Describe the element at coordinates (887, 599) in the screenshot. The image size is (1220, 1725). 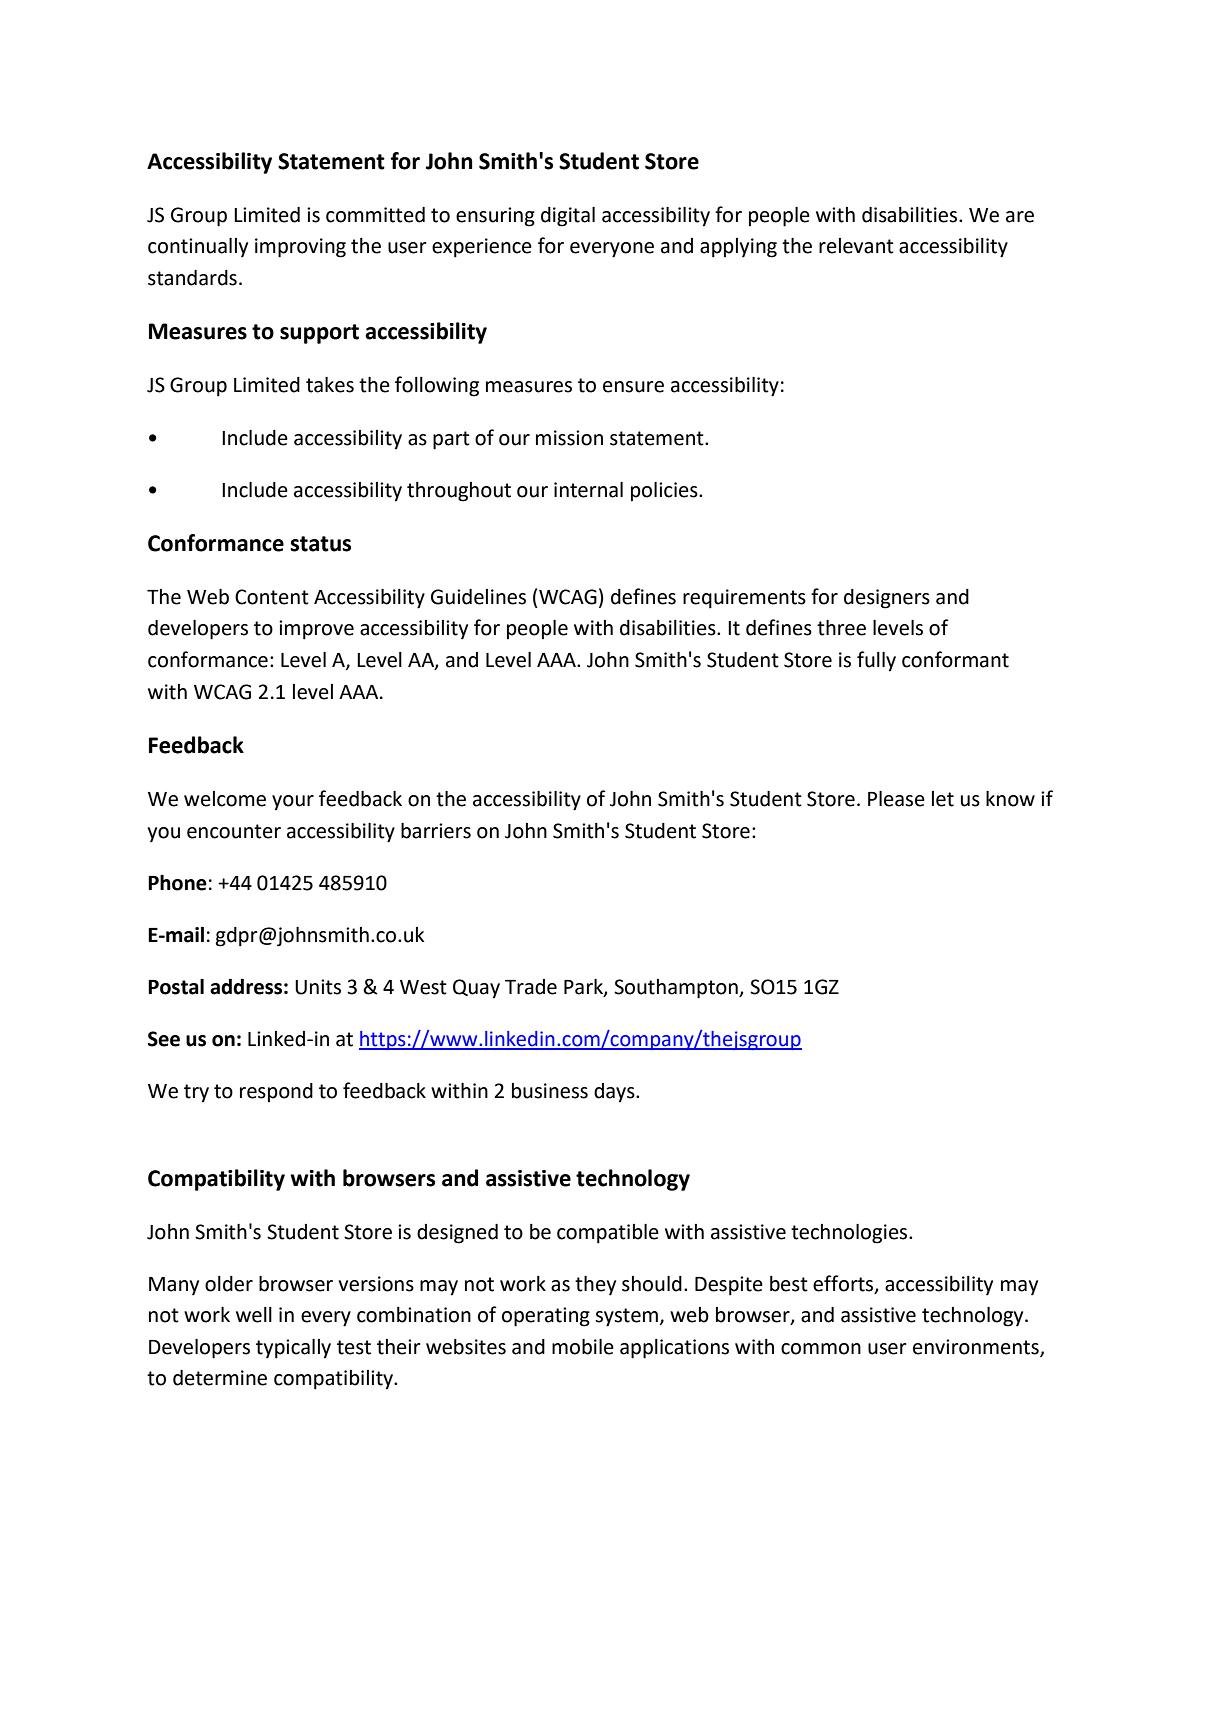
I see `designers` at that location.
